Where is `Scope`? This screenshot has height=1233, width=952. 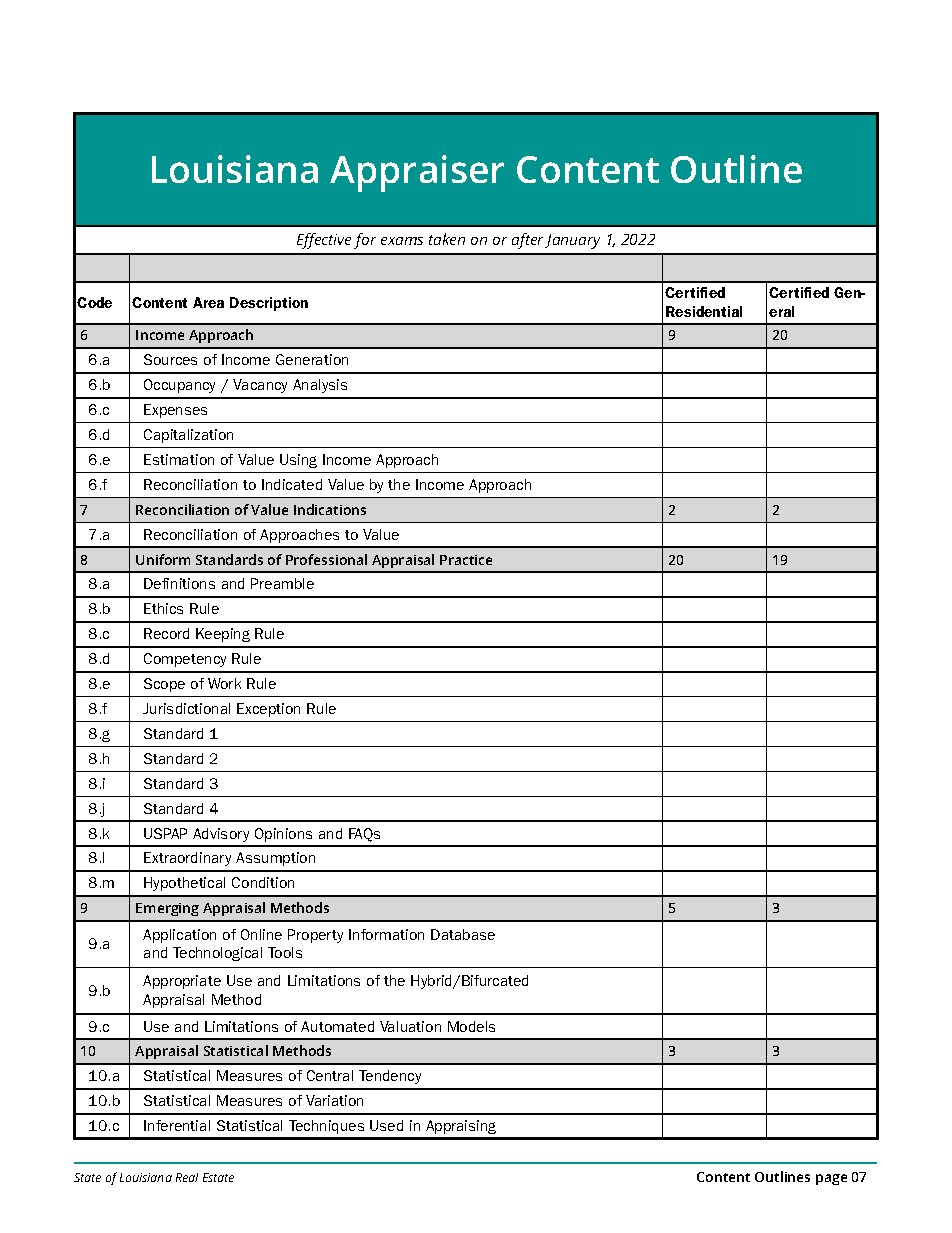 Scope is located at coordinates (164, 685).
